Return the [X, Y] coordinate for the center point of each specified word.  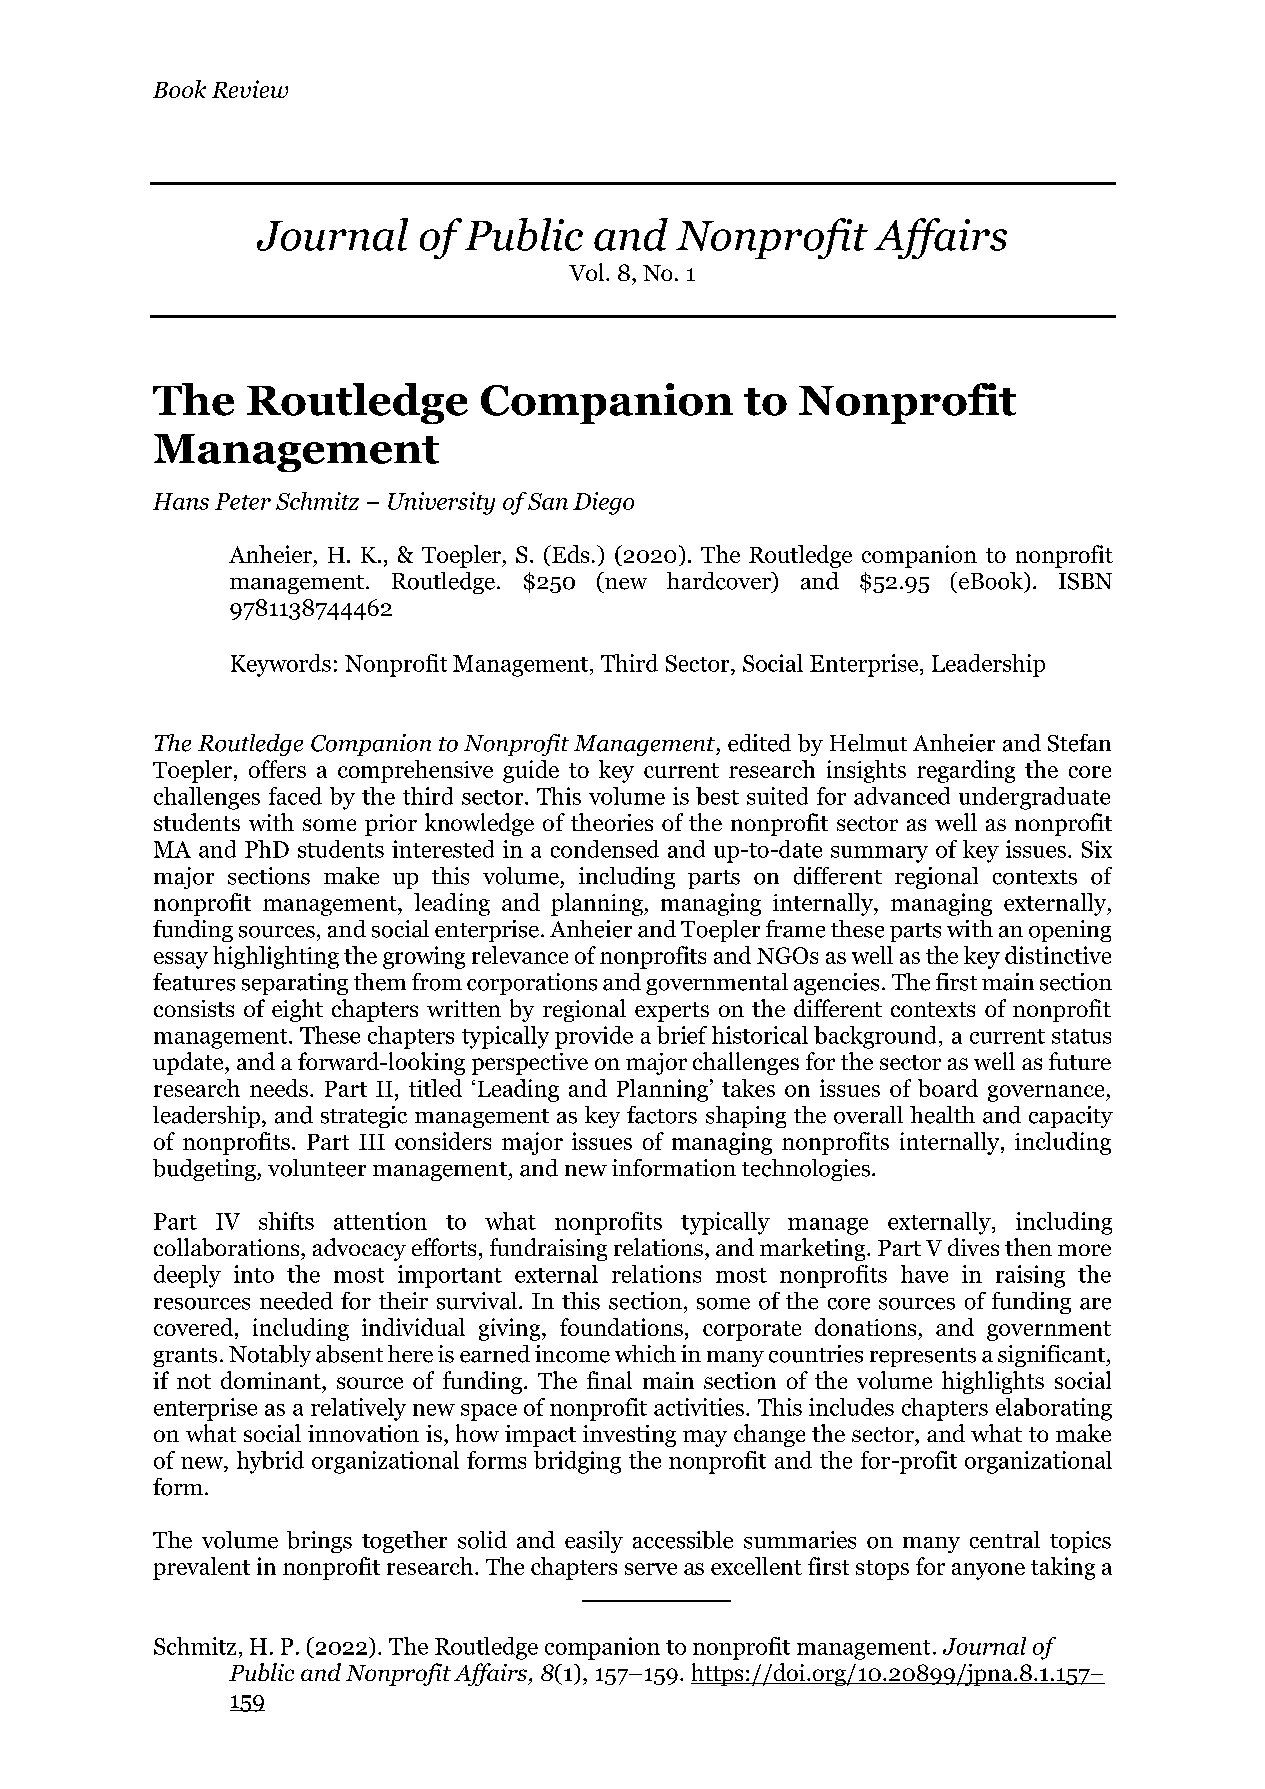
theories [612, 822]
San [548, 501]
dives [973, 1247]
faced [295, 796]
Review [250, 89]
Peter [243, 501]
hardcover [720, 581]
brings [319, 1542]
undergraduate [1034, 798]
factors [662, 1115]
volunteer [317, 1168]
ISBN [1085, 581]
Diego [603, 503]
